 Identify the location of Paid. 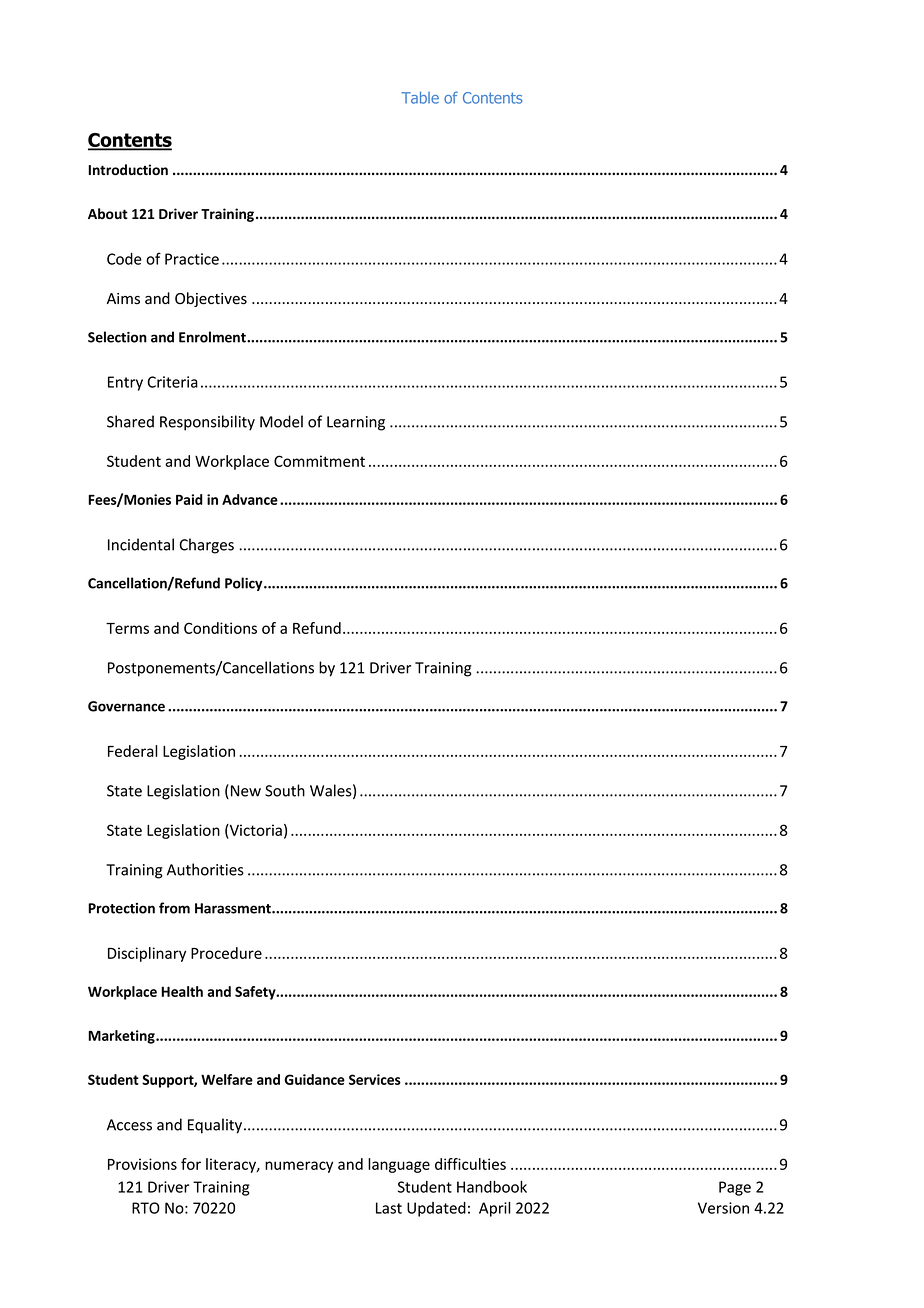
(189, 499).
